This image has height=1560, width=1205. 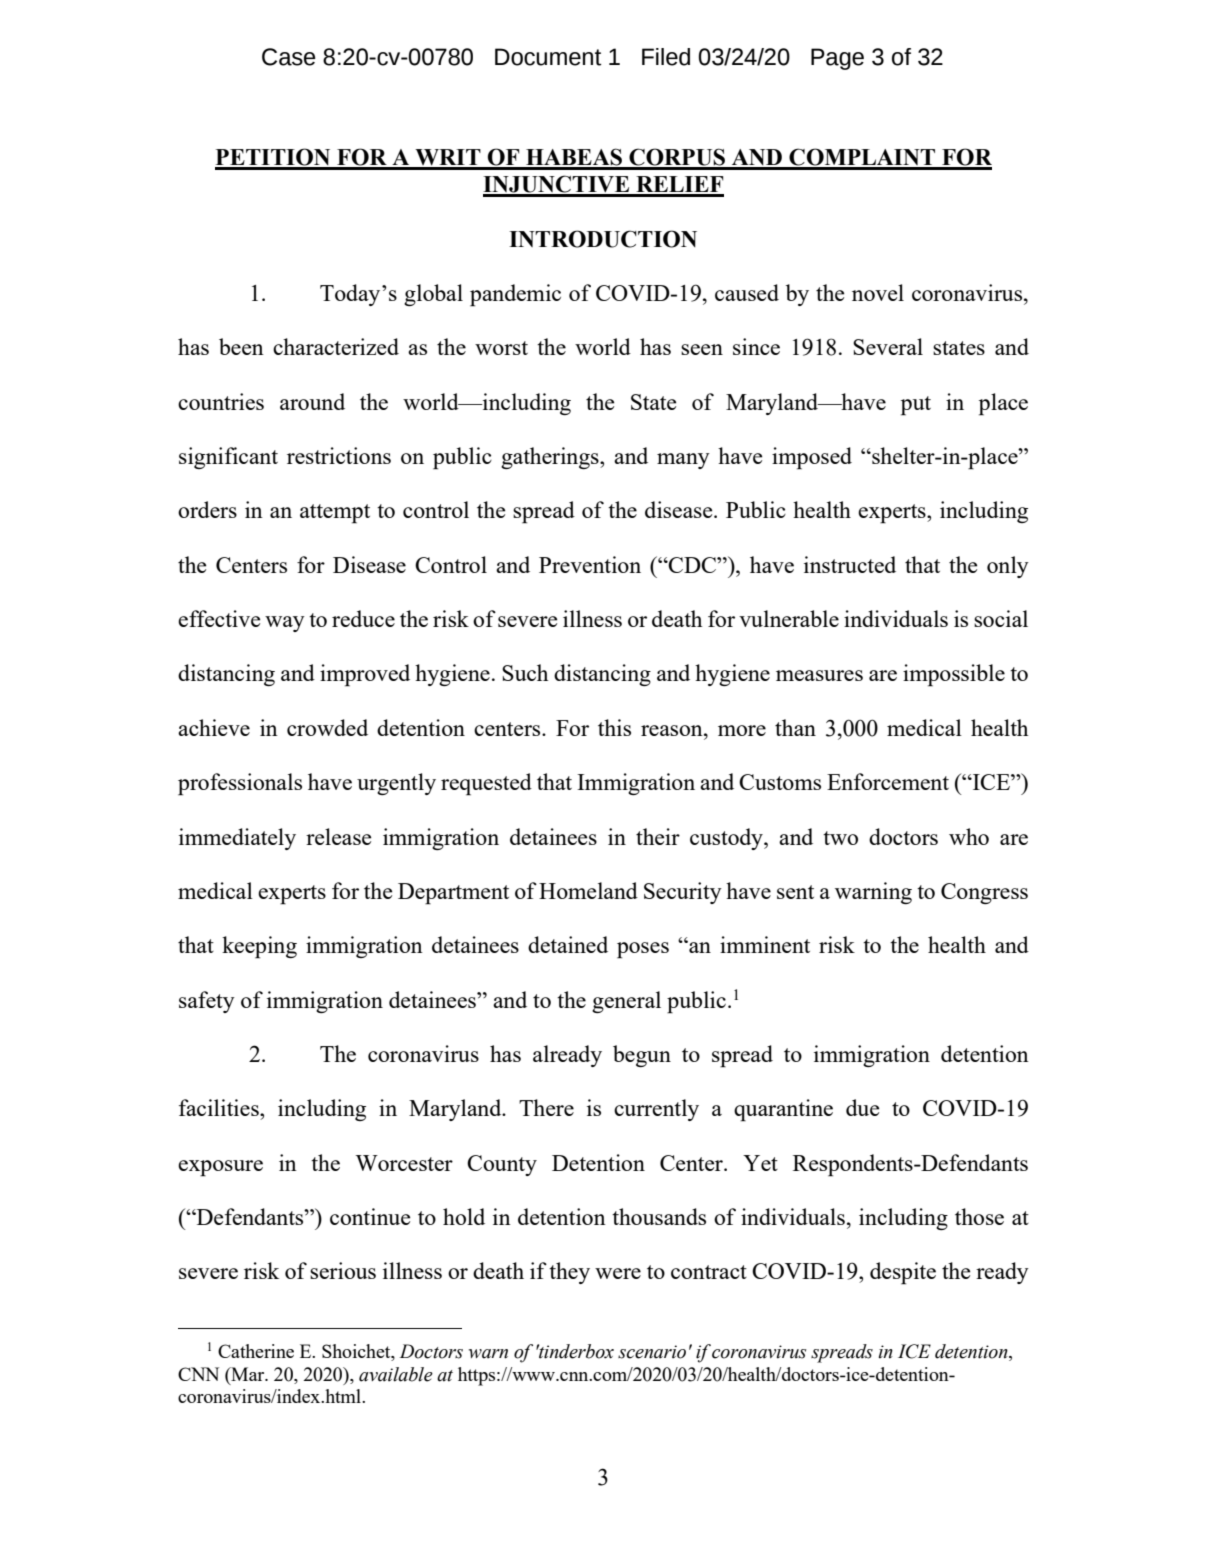 I want to click on scenario, so click(x=652, y=1352).
